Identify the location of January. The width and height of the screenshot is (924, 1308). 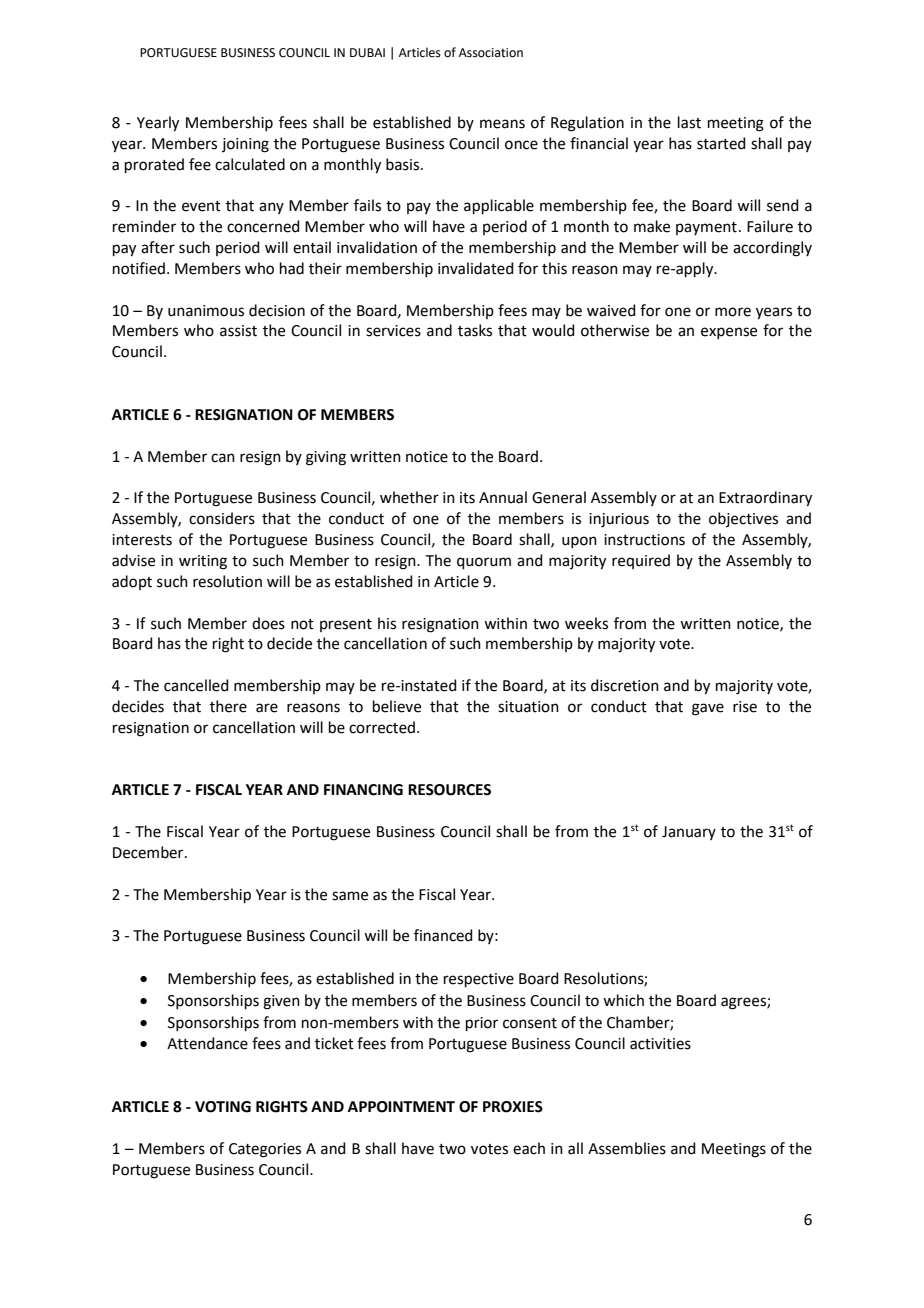
(689, 833).
